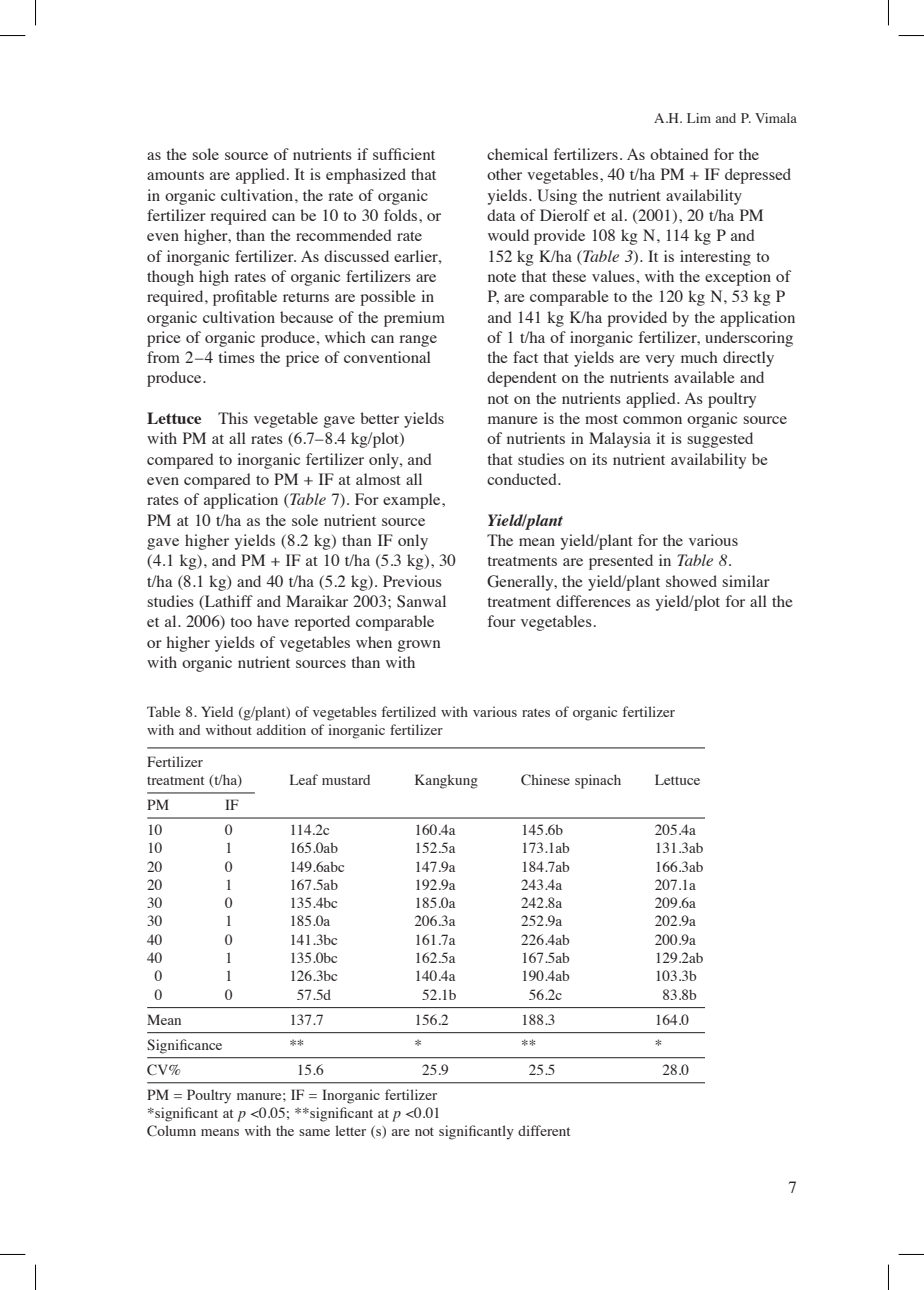  Describe the element at coordinates (704, 377) in the screenshot. I see `available` at that location.
